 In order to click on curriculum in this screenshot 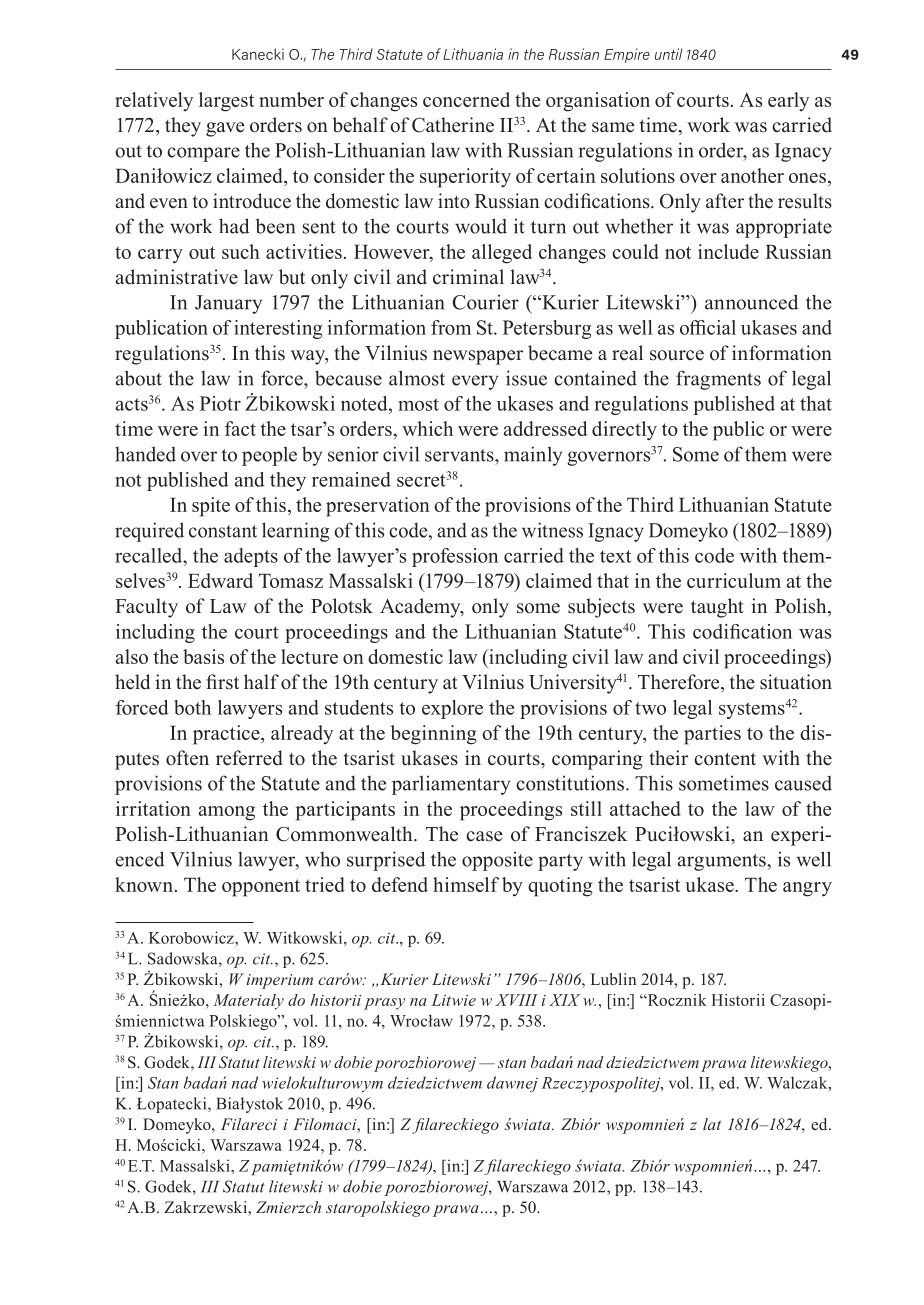, I will do `click(734, 580)`.
